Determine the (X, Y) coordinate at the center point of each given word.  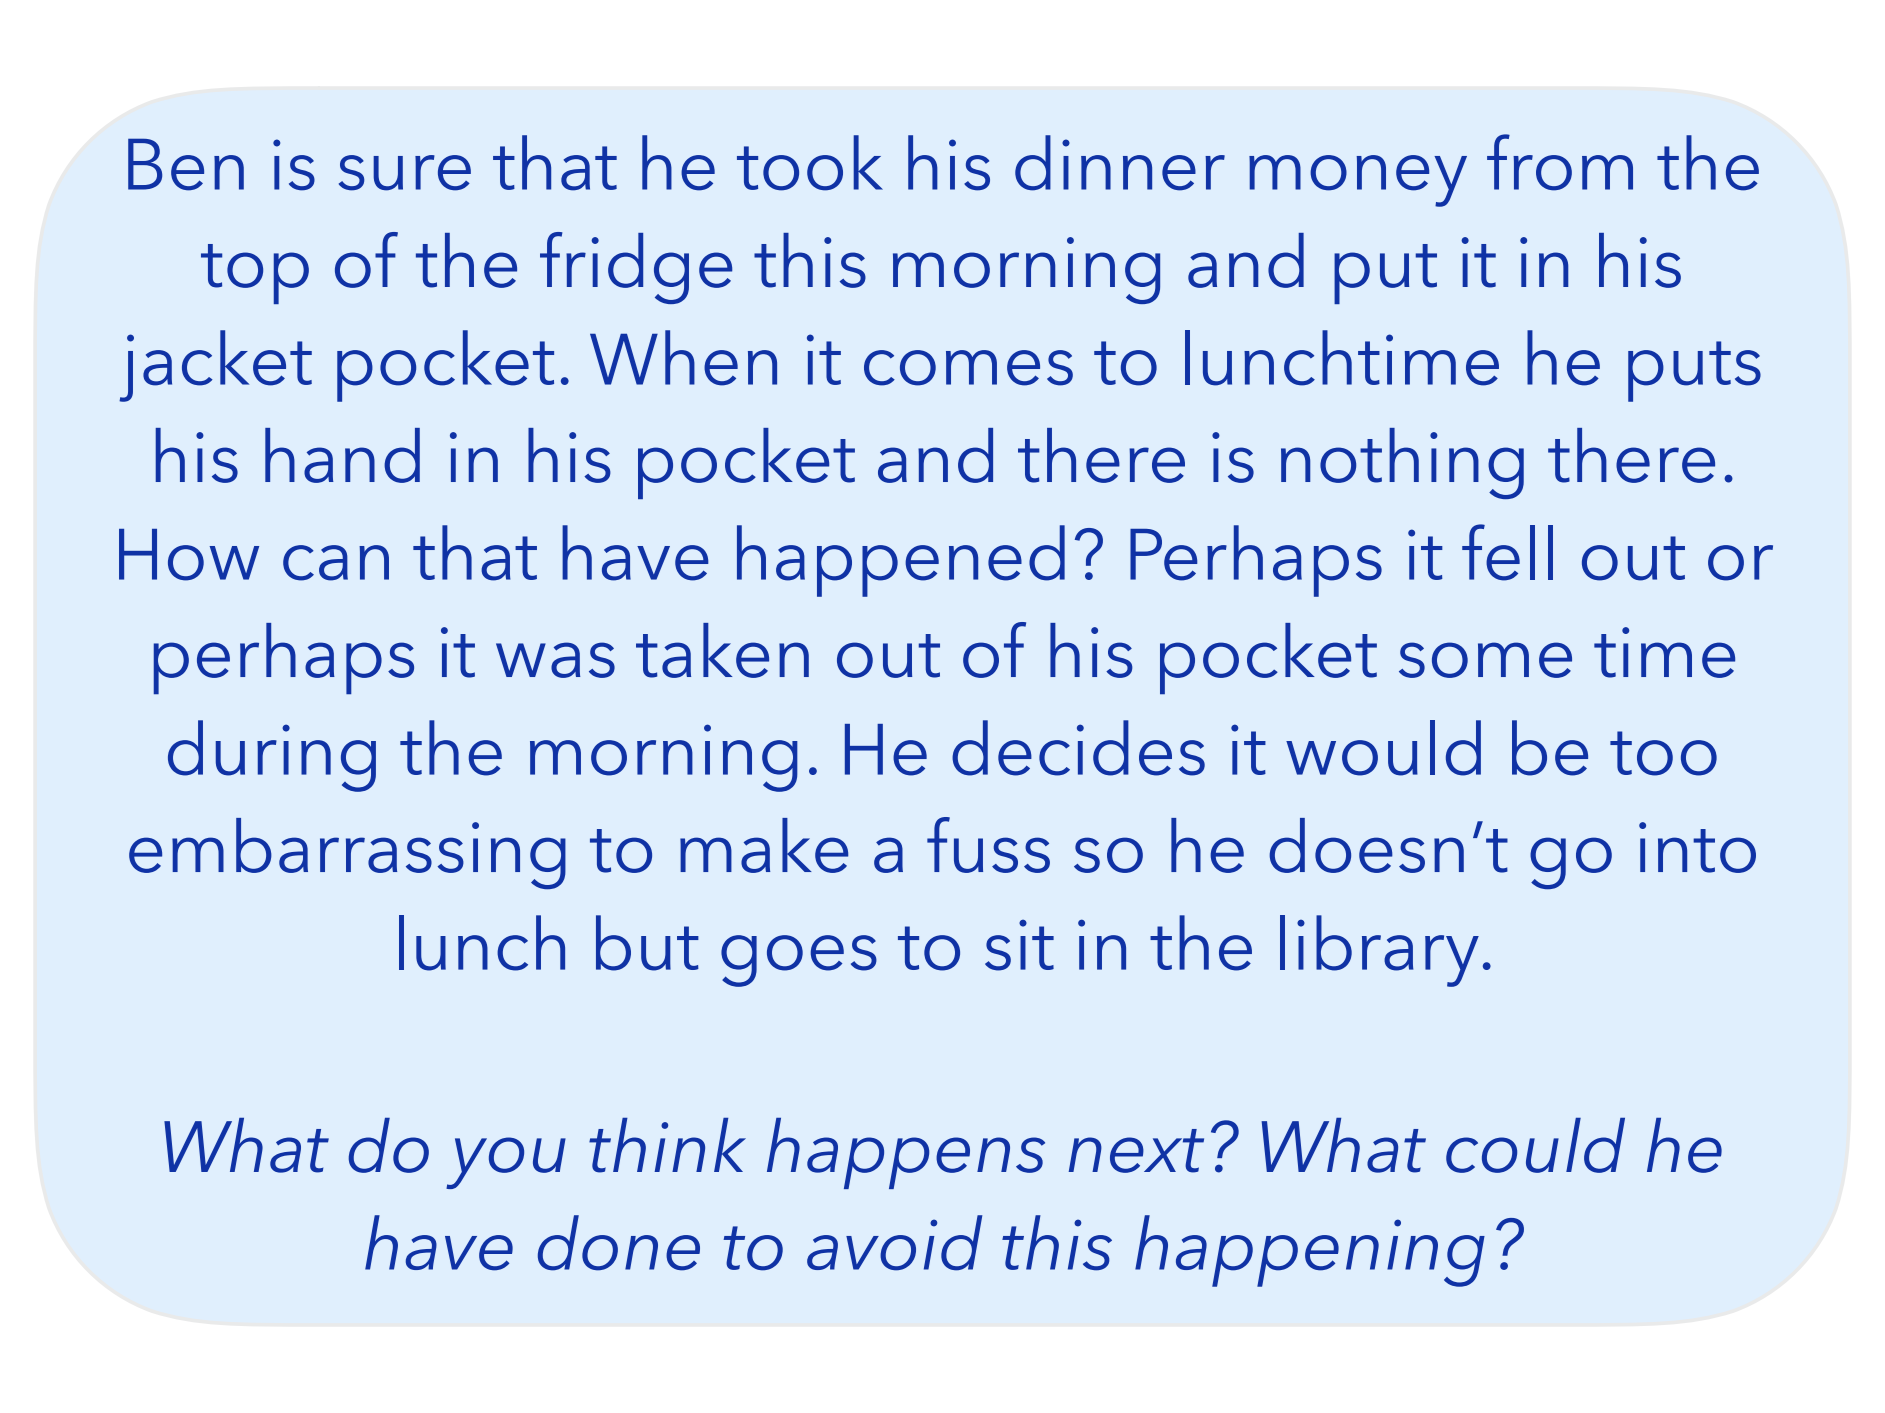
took (810, 163)
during (272, 756)
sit (1019, 945)
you (506, 1163)
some (1485, 660)
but (647, 943)
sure (405, 173)
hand (342, 455)
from (1560, 162)
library (1379, 951)
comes (968, 368)
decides (1078, 748)
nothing (1402, 463)
